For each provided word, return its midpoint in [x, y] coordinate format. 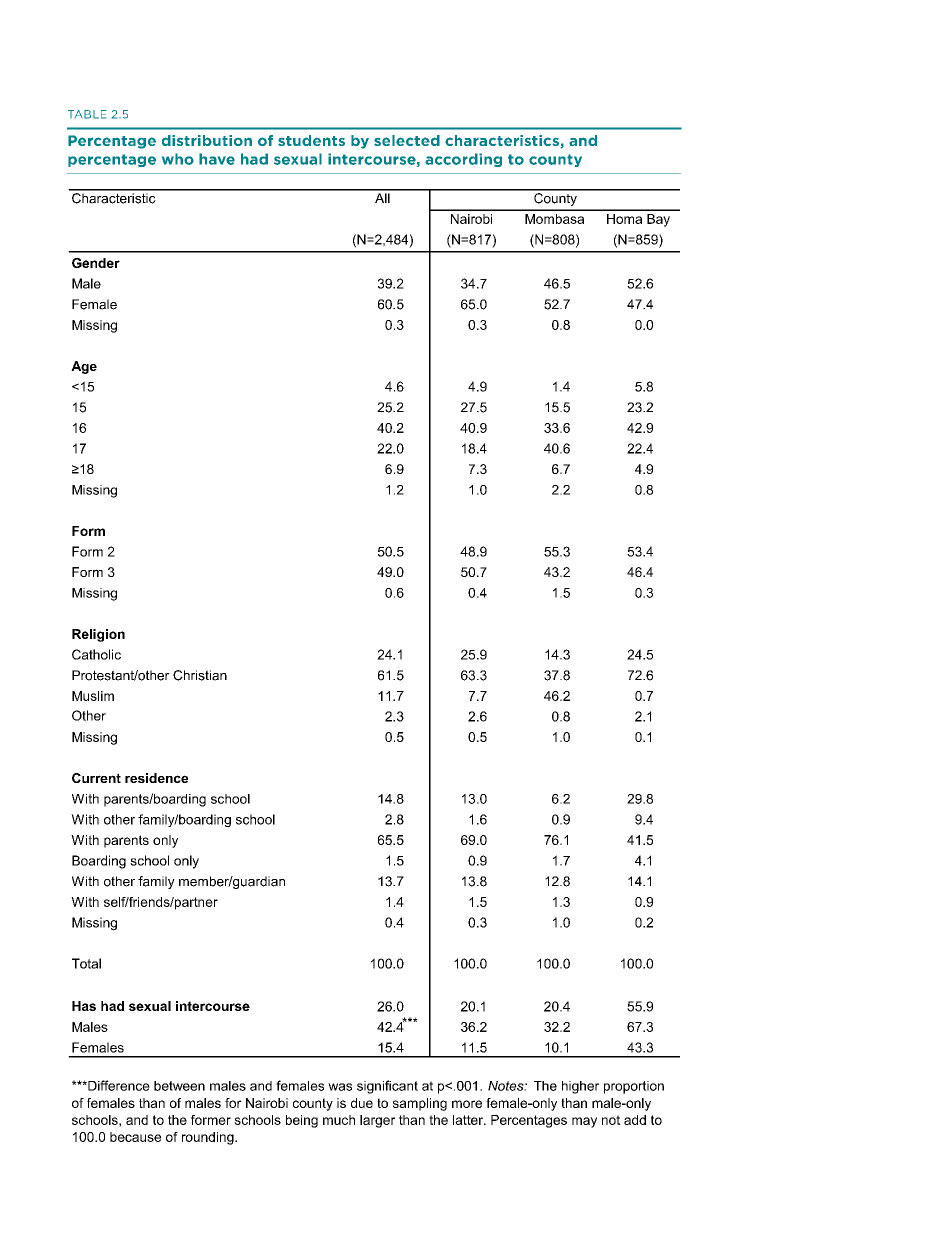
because [135, 1137]
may [584, 1122]
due [362, 1103]
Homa [624, 219]
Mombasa [554, 219]
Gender [96, 263]
